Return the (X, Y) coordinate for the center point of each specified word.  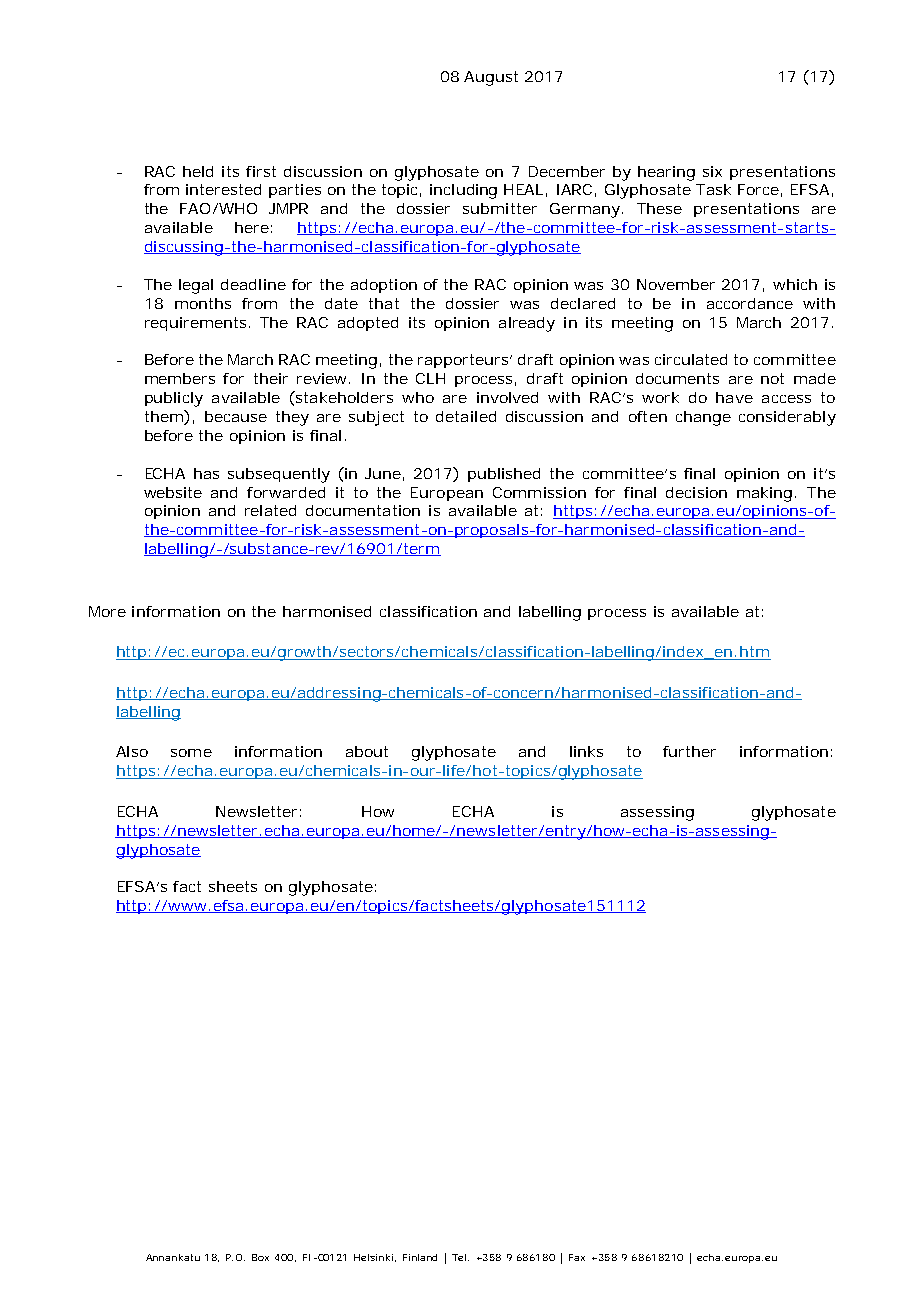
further (689, 751)
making (764, 494)
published (504, 475)
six (712, 171)
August (491, 78)
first (261, 171)
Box (260, 1257)
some (191, 753)
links (586, 751)
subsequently (279, 475)
